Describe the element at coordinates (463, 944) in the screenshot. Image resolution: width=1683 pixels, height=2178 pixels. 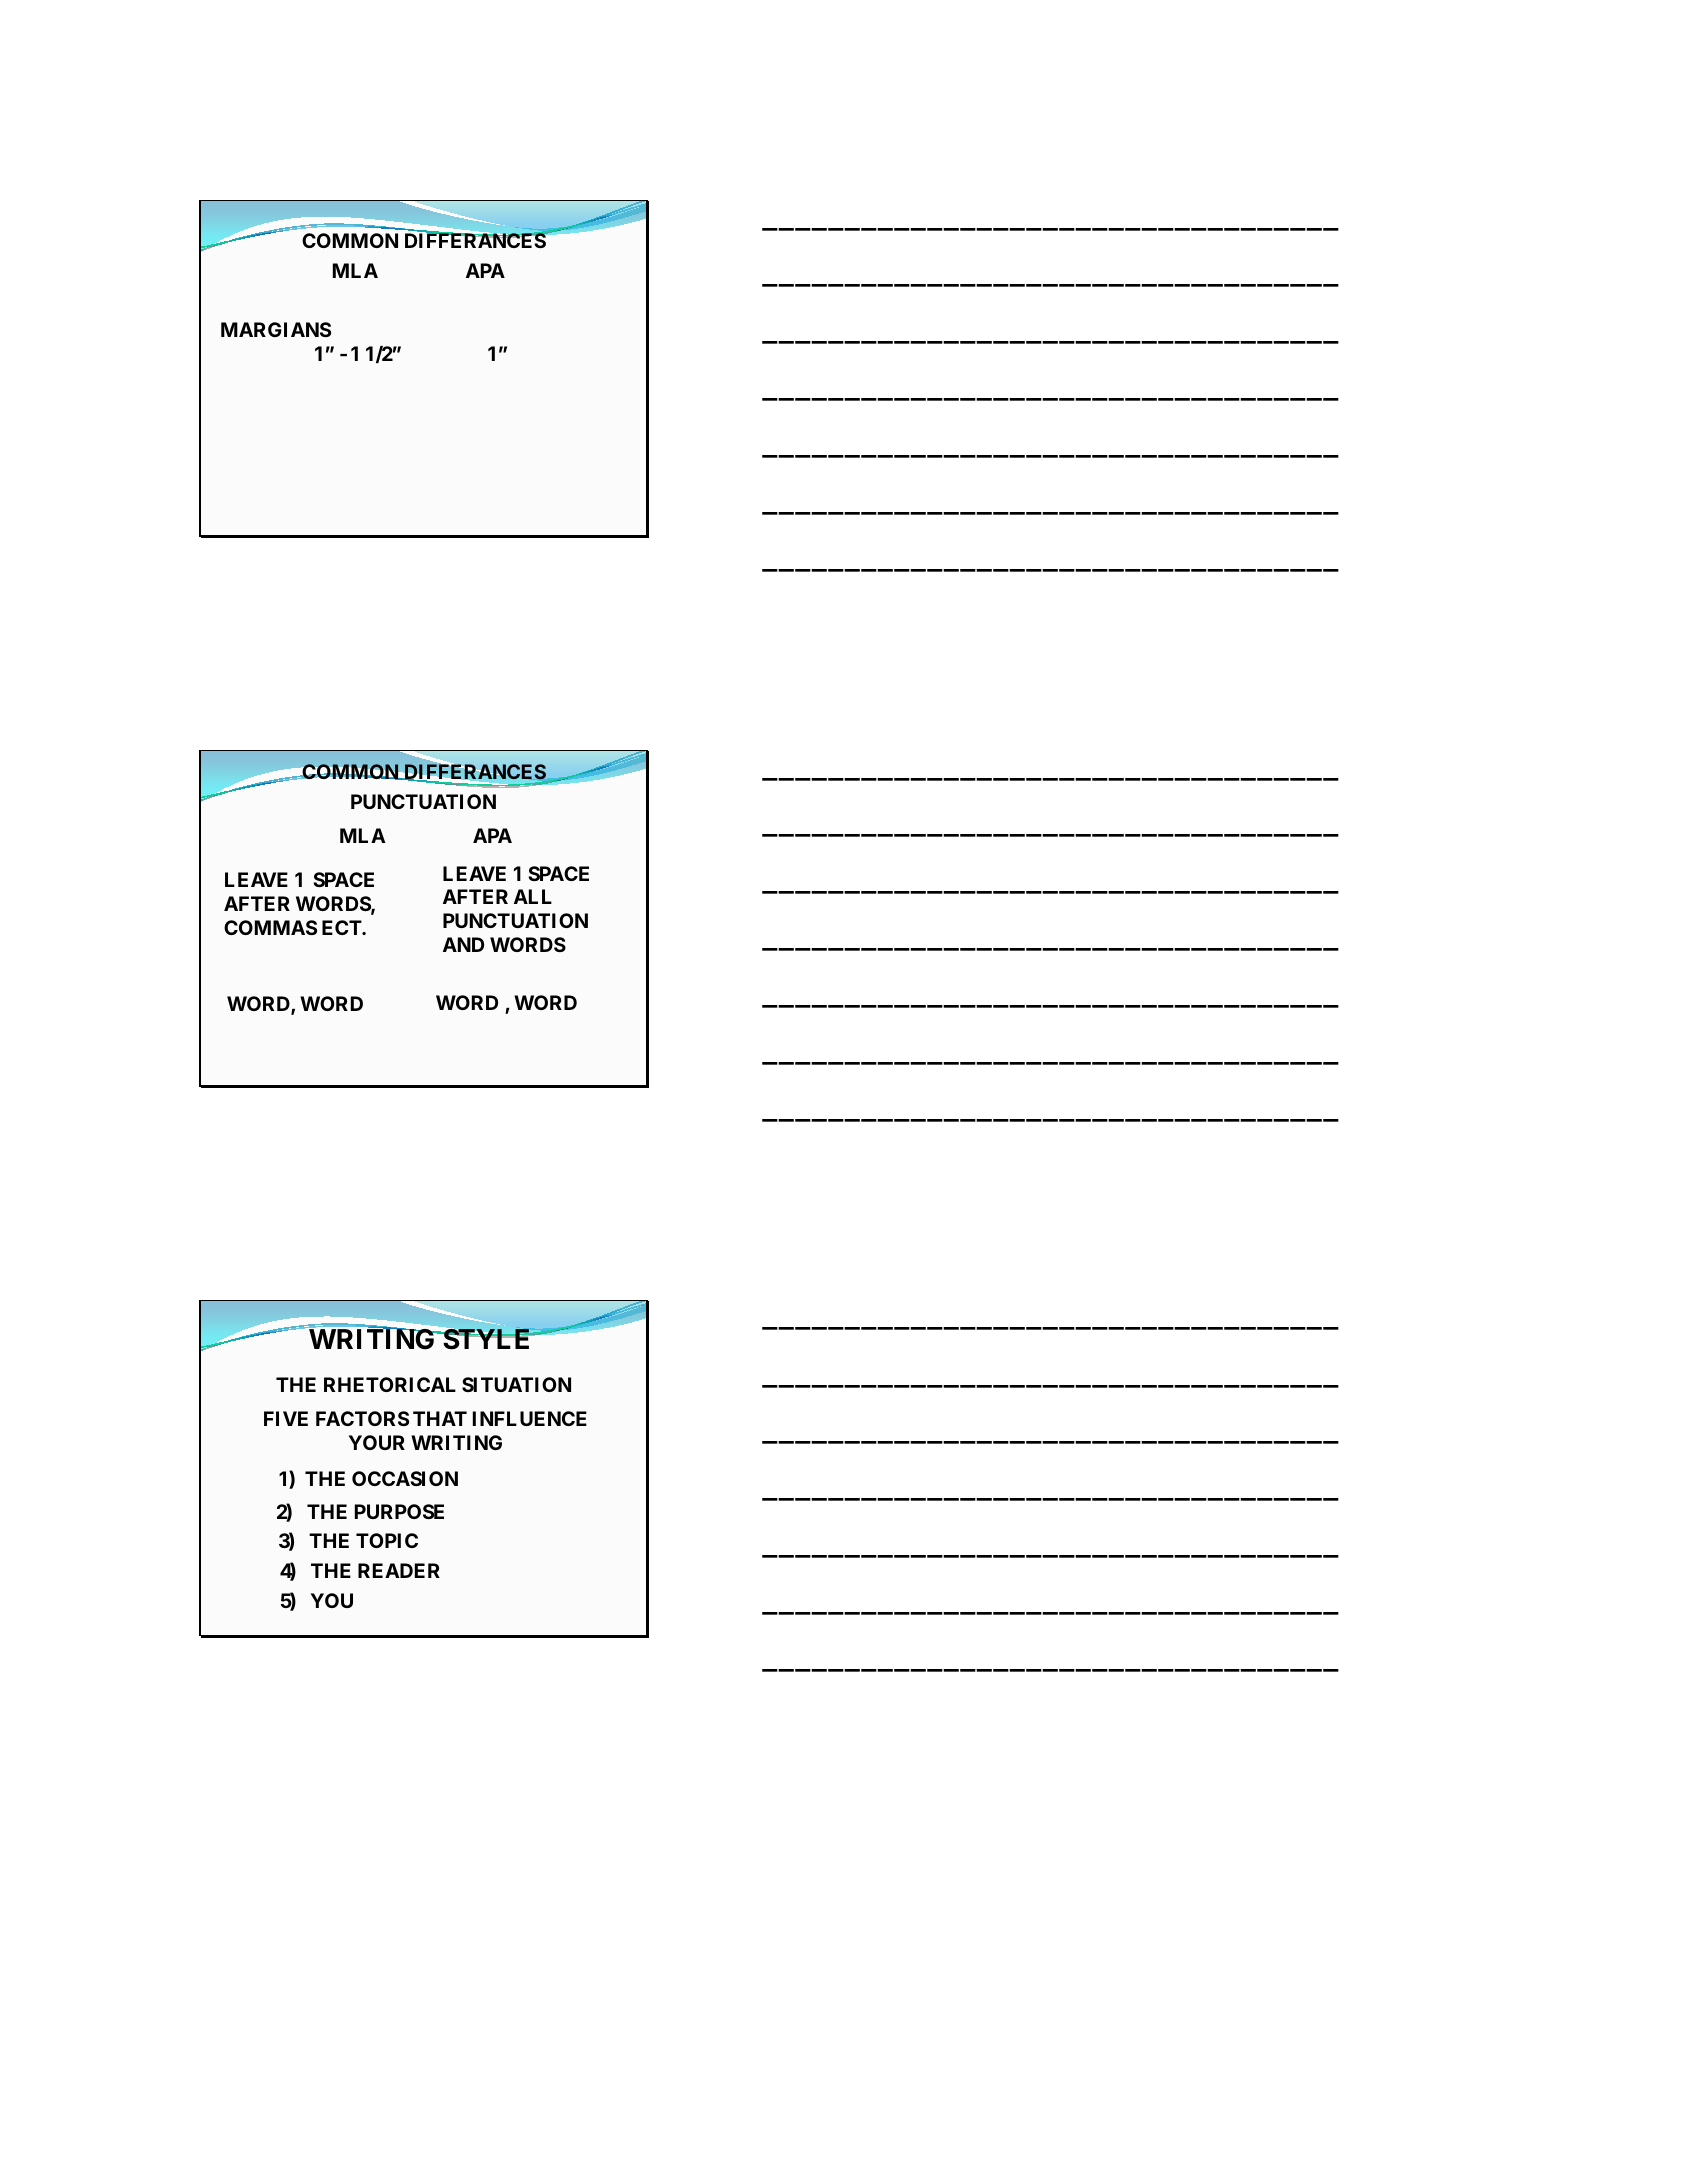
I see `AND` at that location.
